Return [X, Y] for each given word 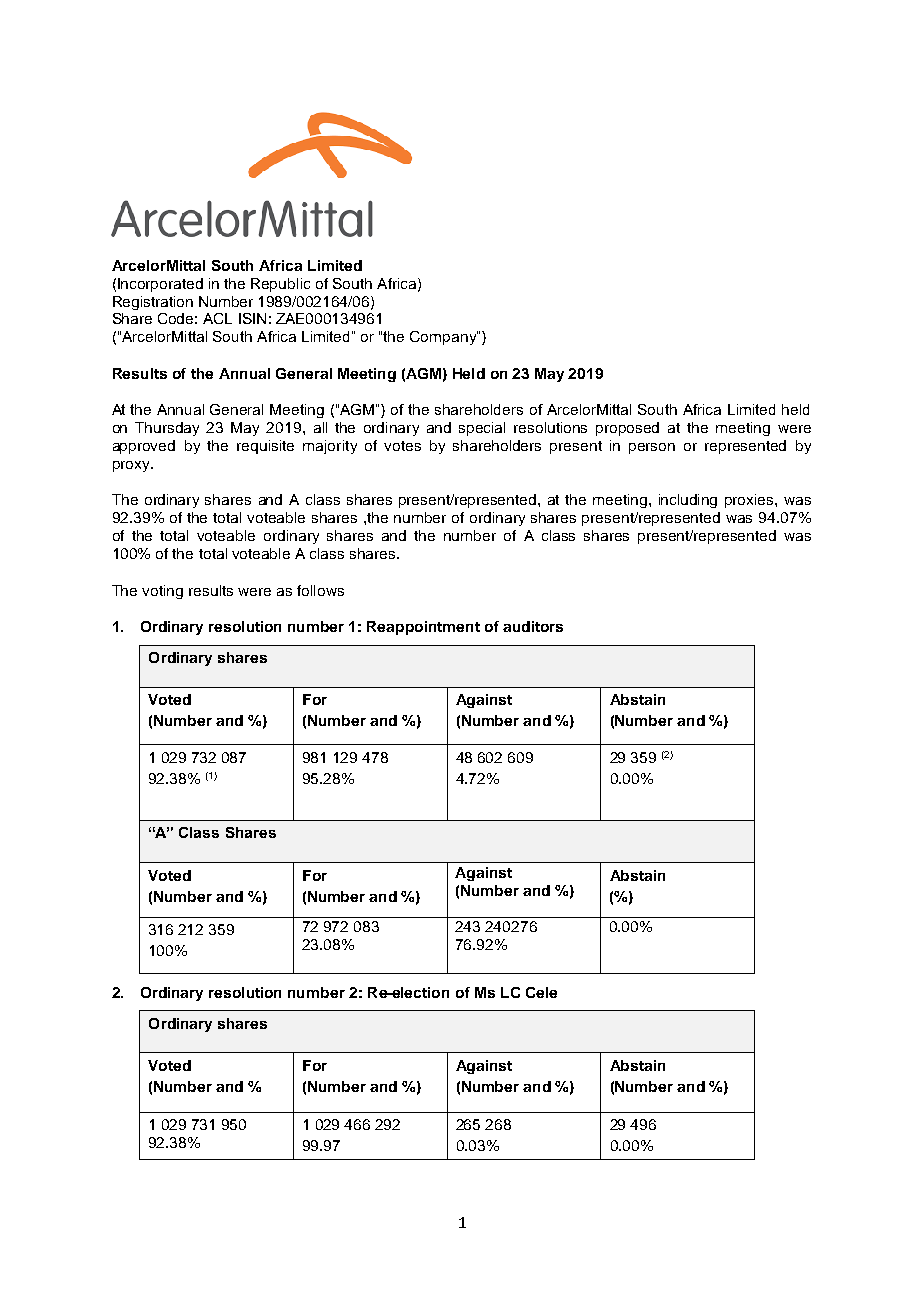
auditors [533, 626]
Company [444, 338]
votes [402, 446]
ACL [217, 318]
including [688, 501]
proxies [750, 501]
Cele [541, 992]
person [652, 448]
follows [320, 590]
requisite [265, 447]
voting [162, 592]
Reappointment [423, 628]
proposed [627, 429]
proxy [132, 466]
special [482, 429]
